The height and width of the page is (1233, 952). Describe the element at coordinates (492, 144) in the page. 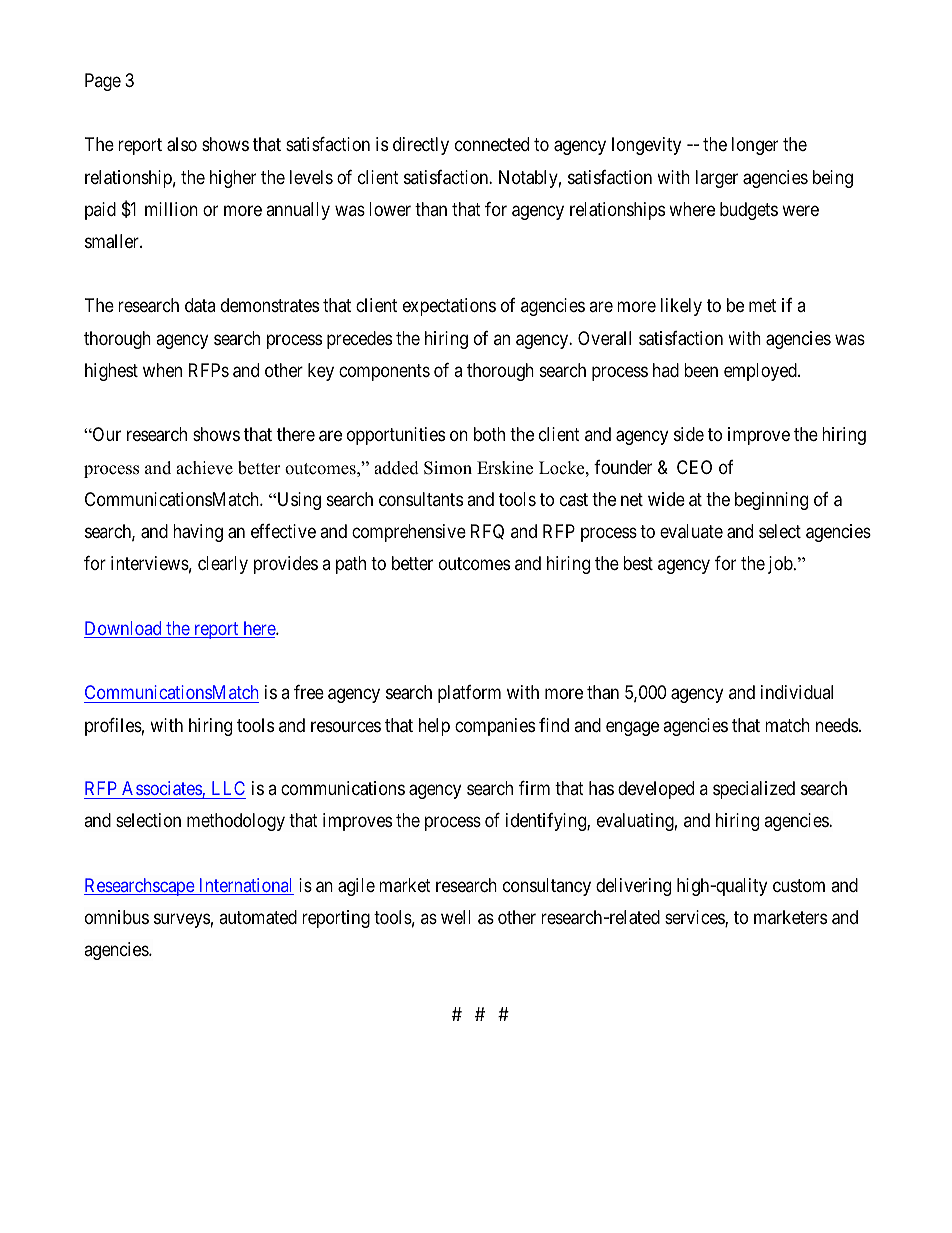

I see `connected` at that location.
